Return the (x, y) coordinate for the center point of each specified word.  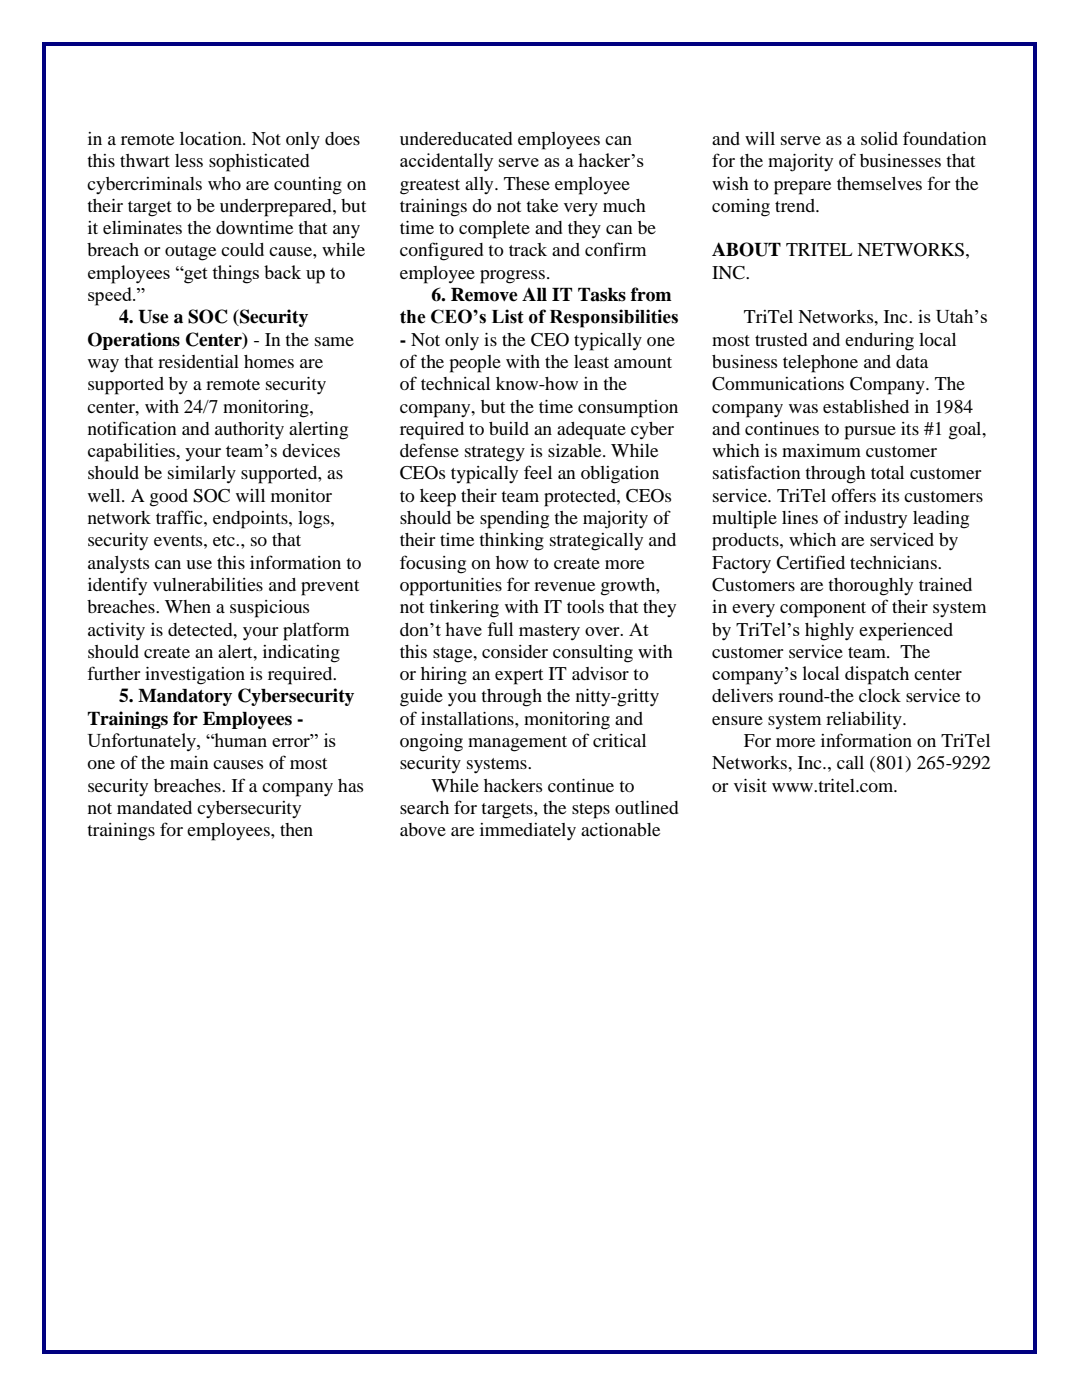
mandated (154, 807)
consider (515, 651)
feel (538, 472)
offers (853, 495)
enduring (879, 342)
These (527, 183)
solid (879, 138)
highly (829, 632)
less (189, 160)
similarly (202, 475)
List (508, 316)
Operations (134, 341)
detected (201, 629)
